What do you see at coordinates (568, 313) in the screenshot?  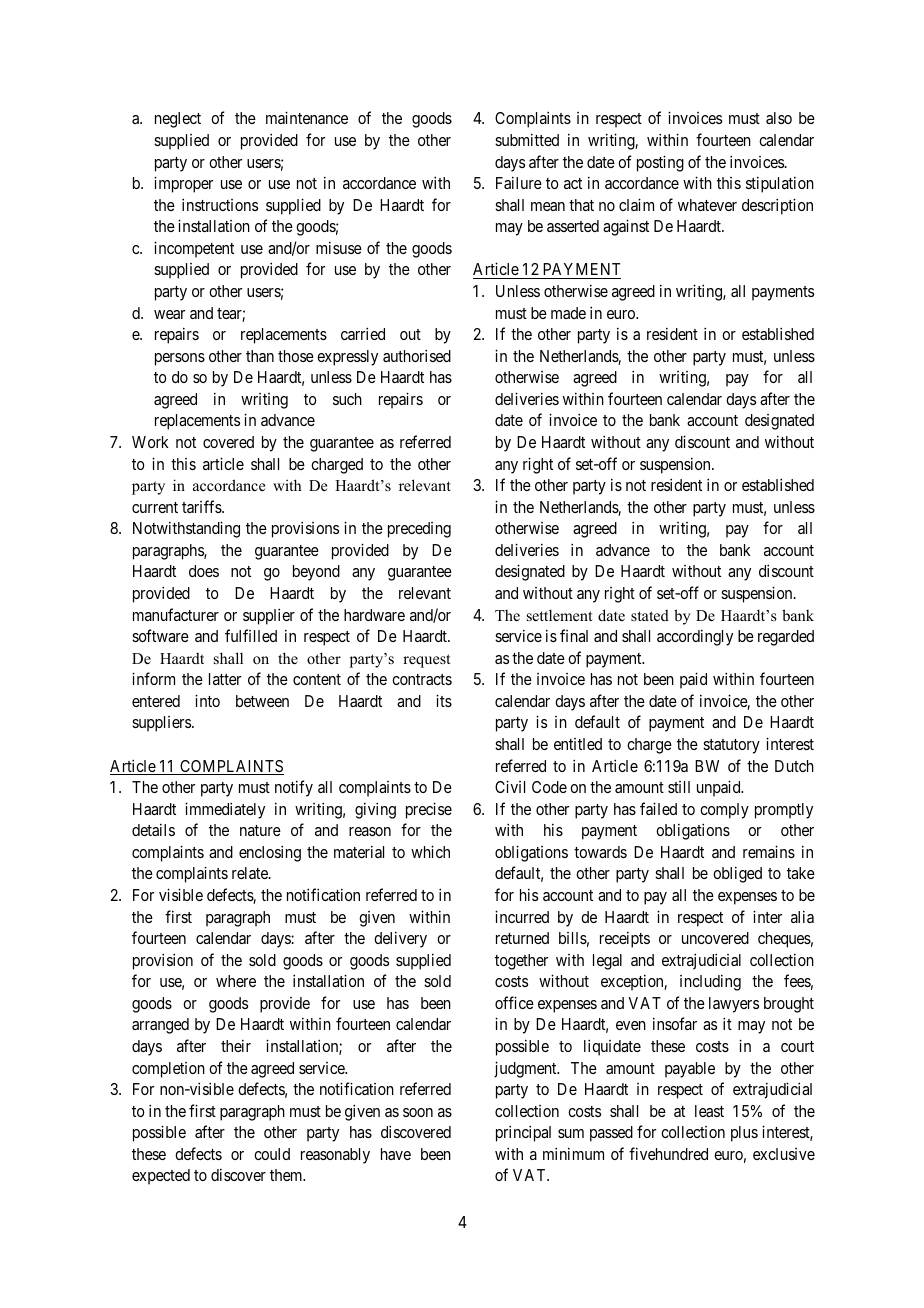 I see `made` at bounding box center [568, 313].
